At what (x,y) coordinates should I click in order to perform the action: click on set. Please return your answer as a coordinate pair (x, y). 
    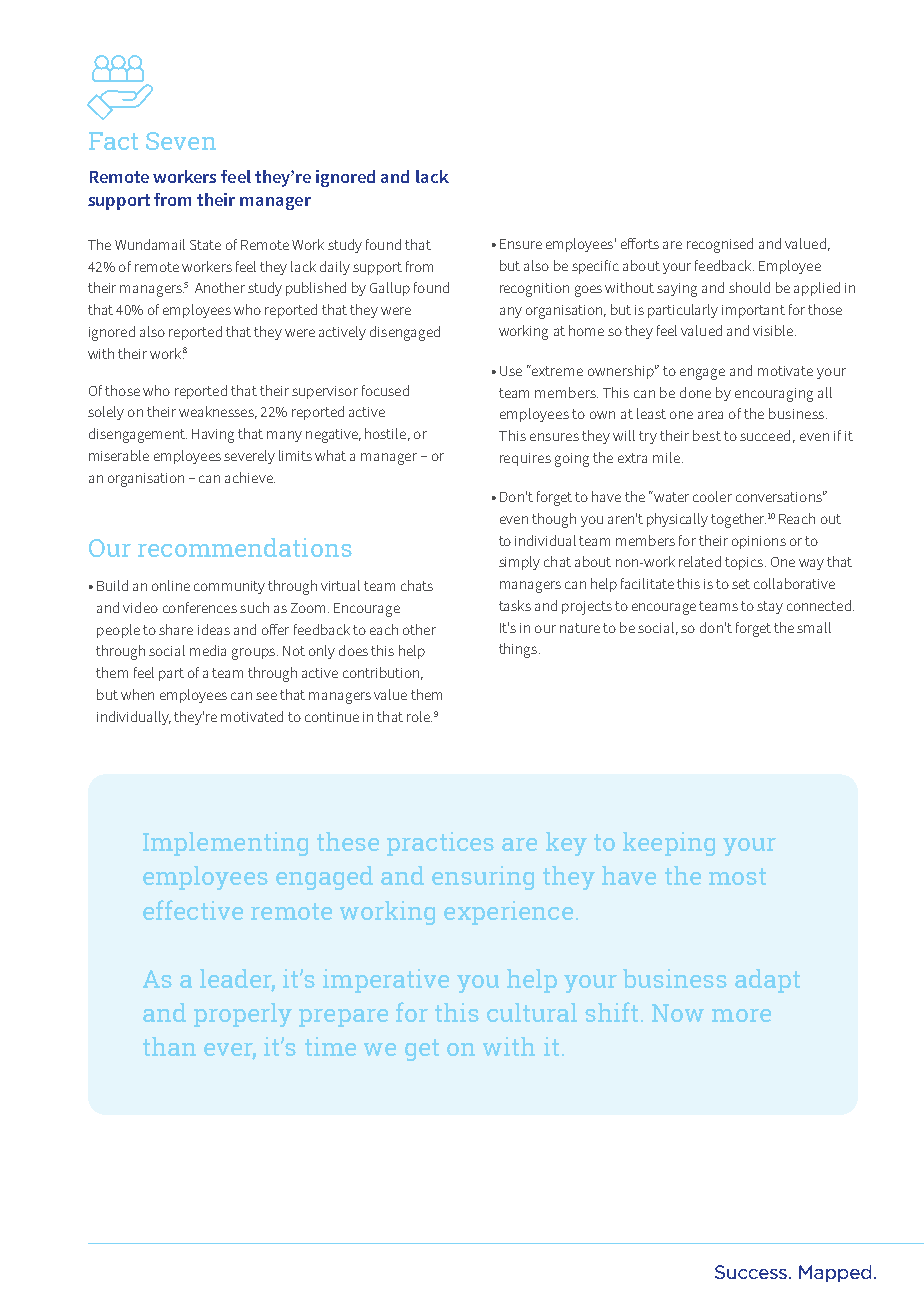
    Looking at the image, I should click on (741, 584).
